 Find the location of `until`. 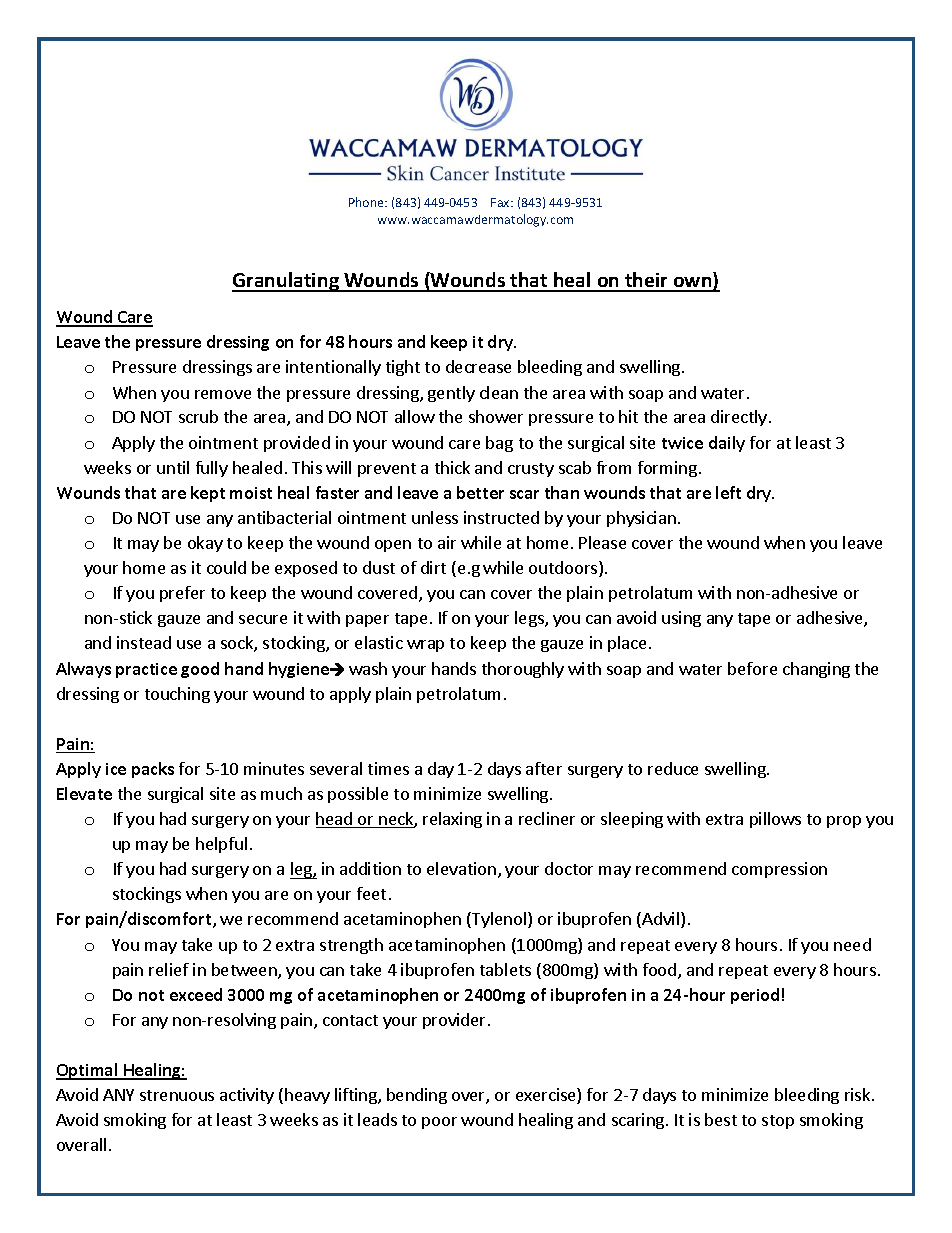

until is located at coordinates (173, 467).
